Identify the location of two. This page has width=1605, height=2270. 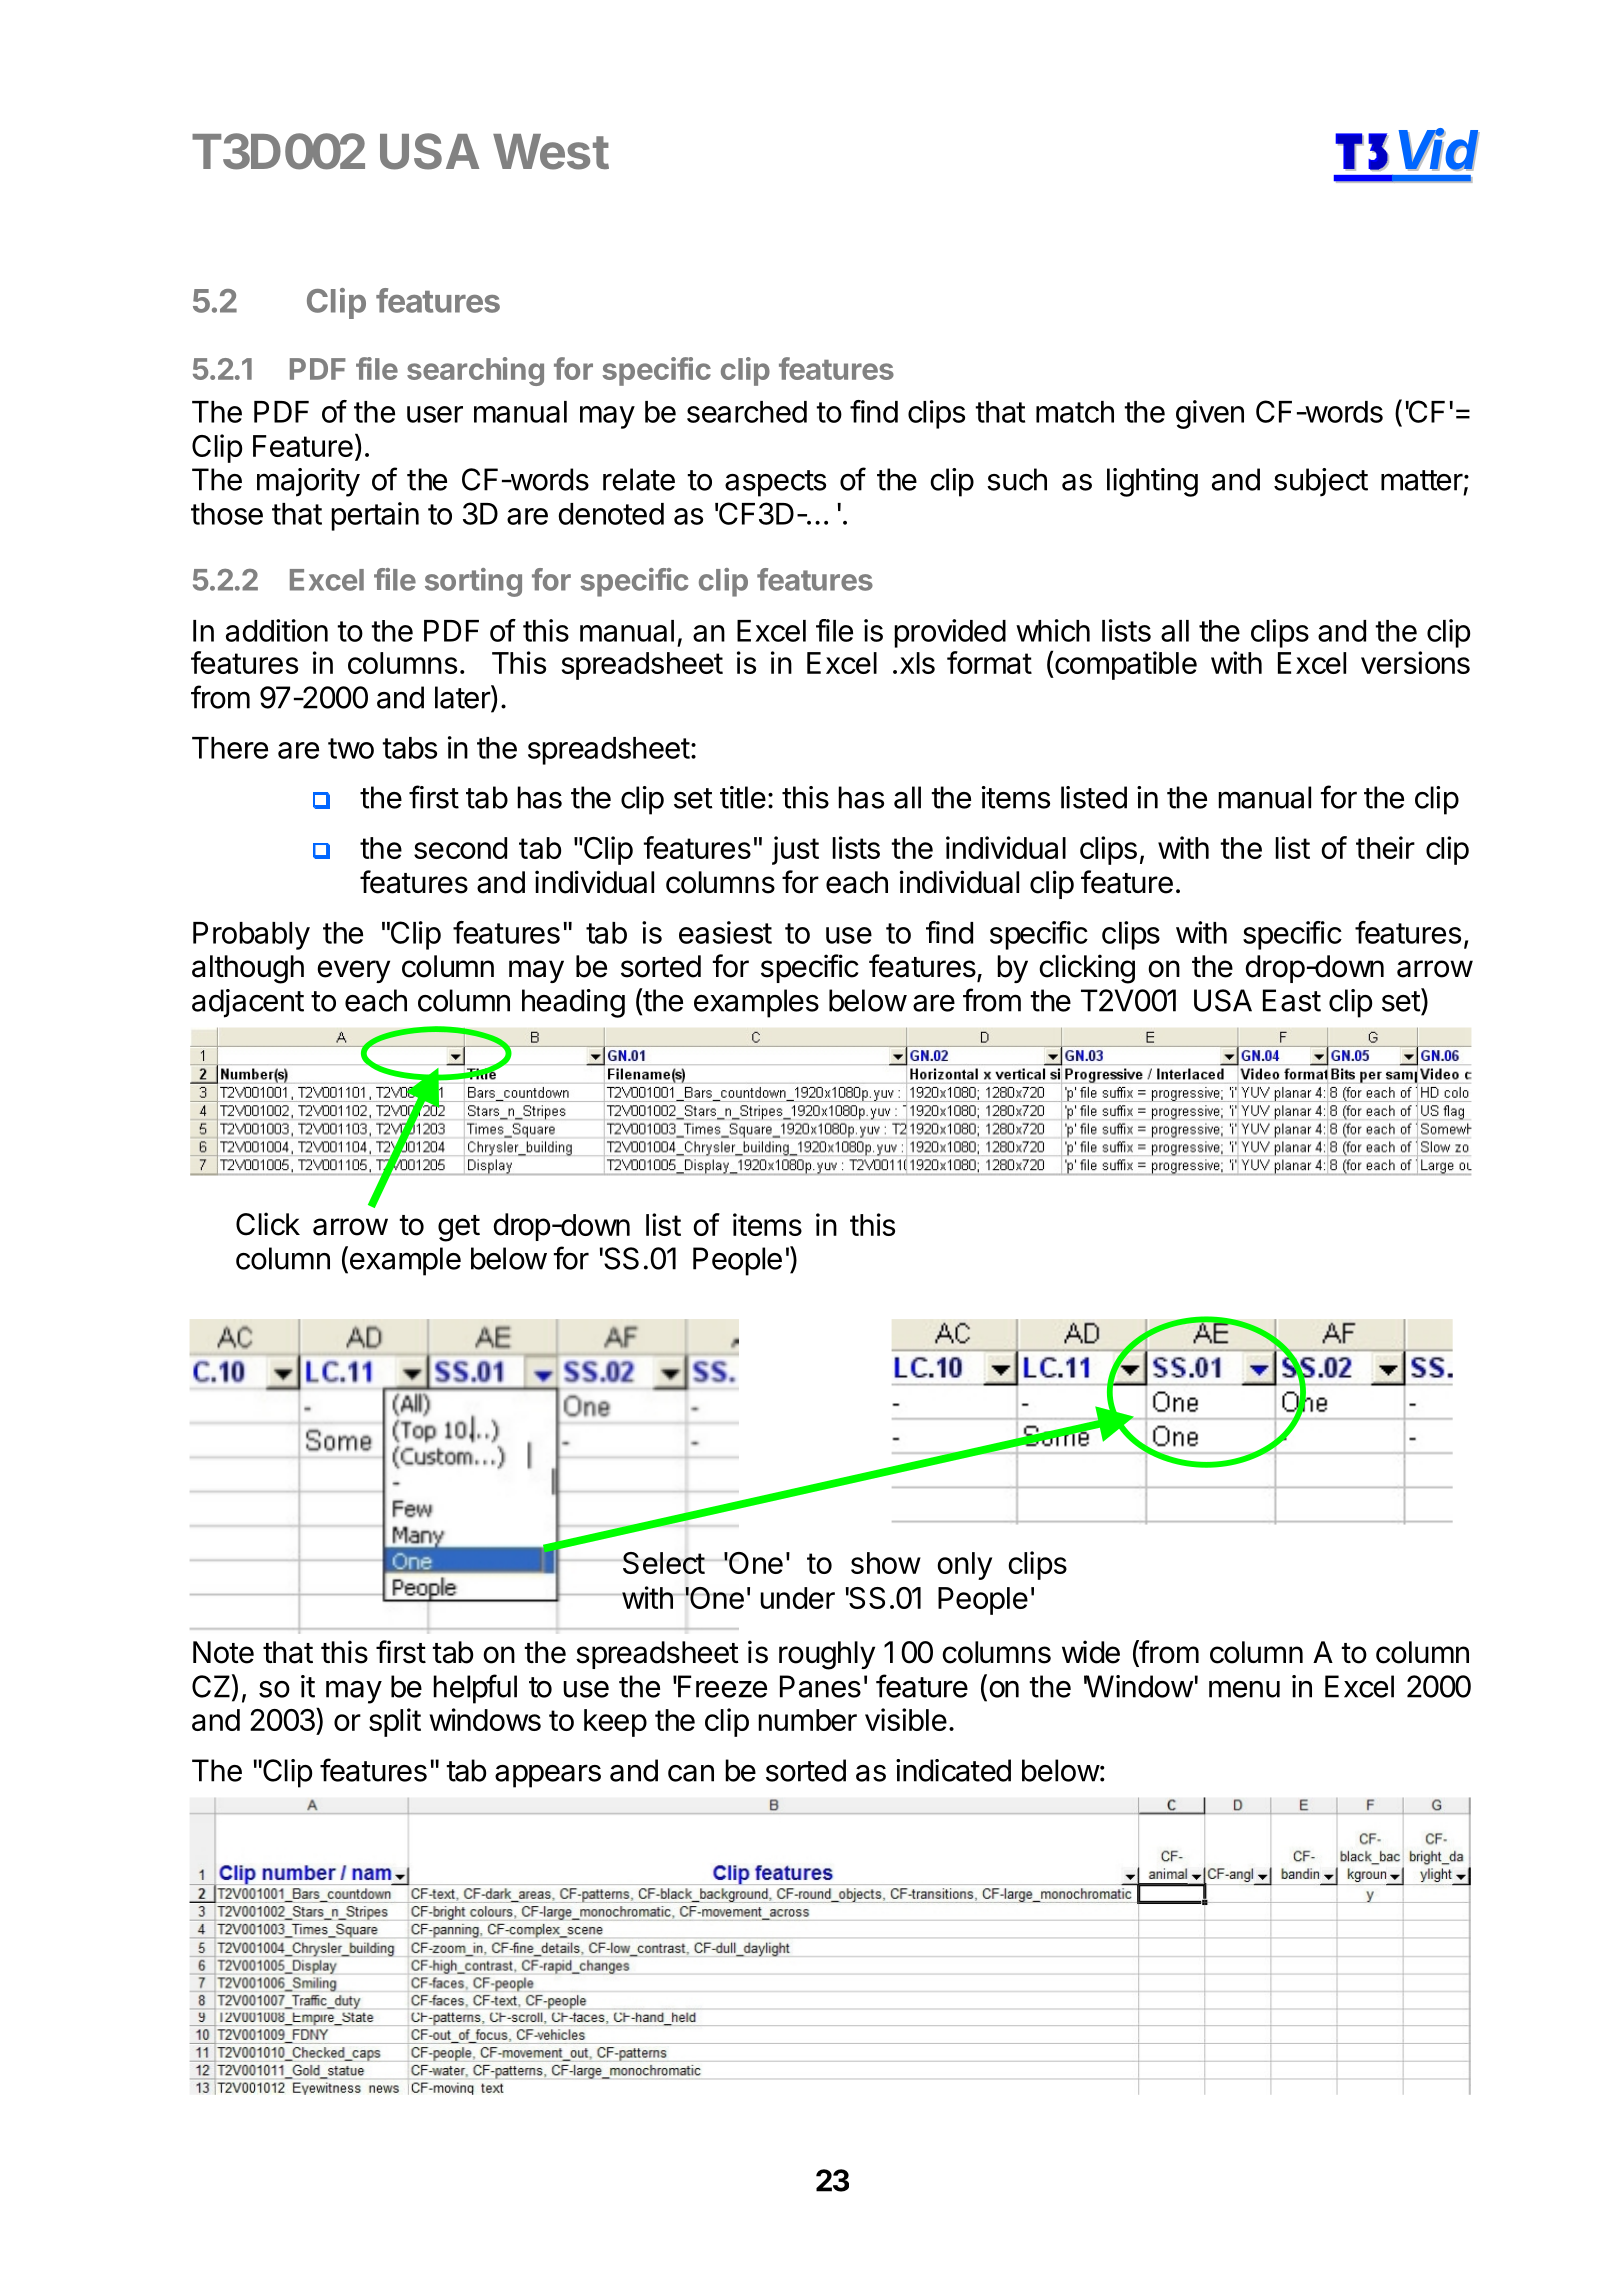
(351, 748).
